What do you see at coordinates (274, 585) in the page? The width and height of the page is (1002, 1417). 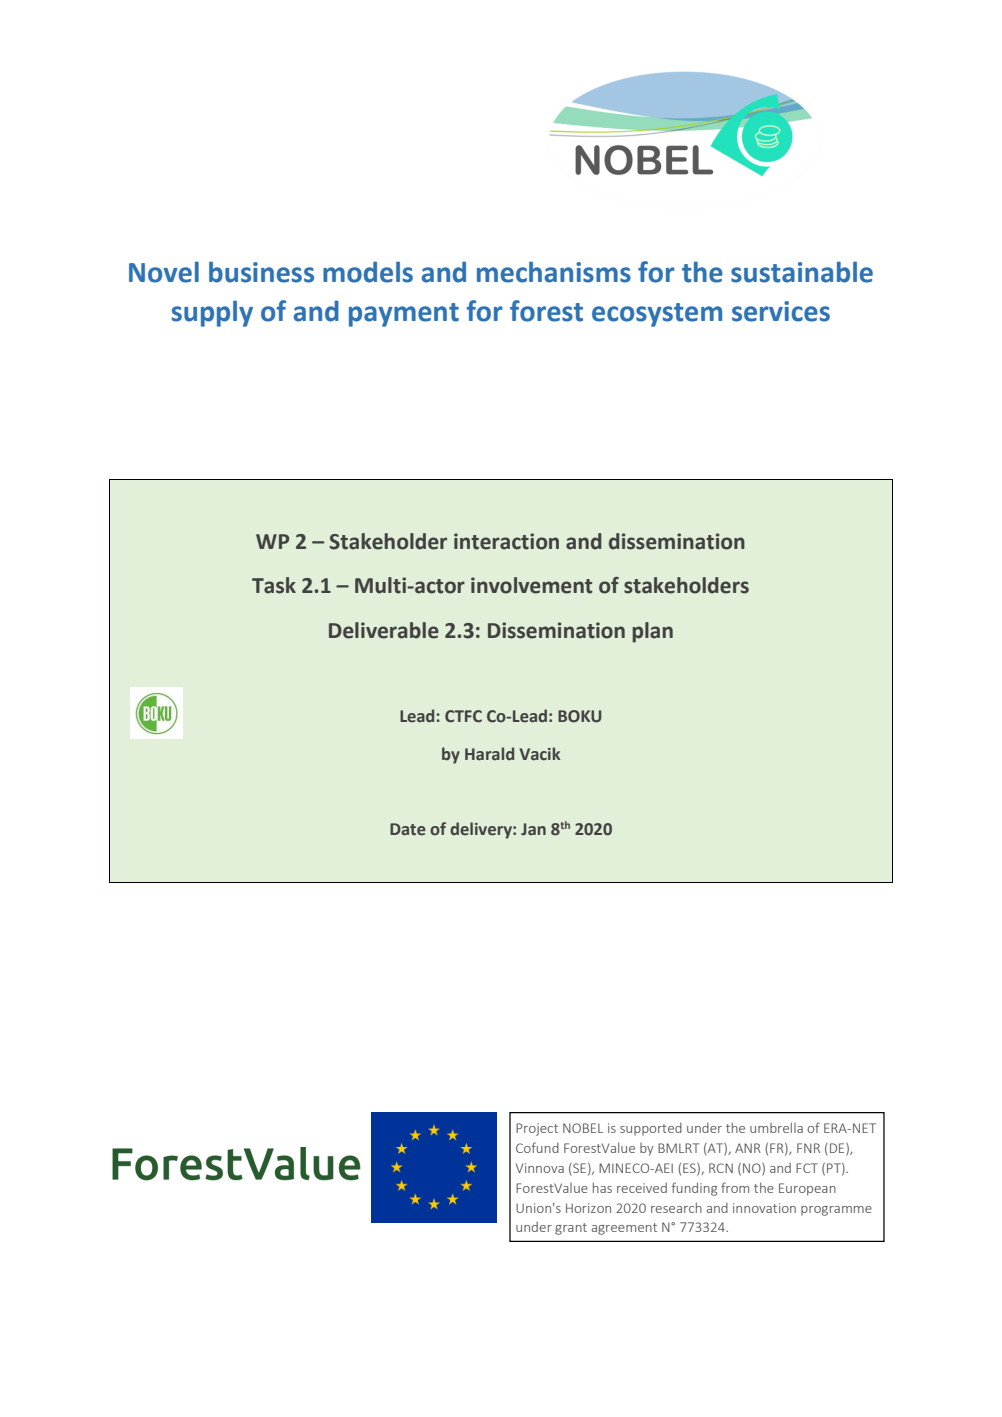 I see `Task` at bounding box center [274, 585].
